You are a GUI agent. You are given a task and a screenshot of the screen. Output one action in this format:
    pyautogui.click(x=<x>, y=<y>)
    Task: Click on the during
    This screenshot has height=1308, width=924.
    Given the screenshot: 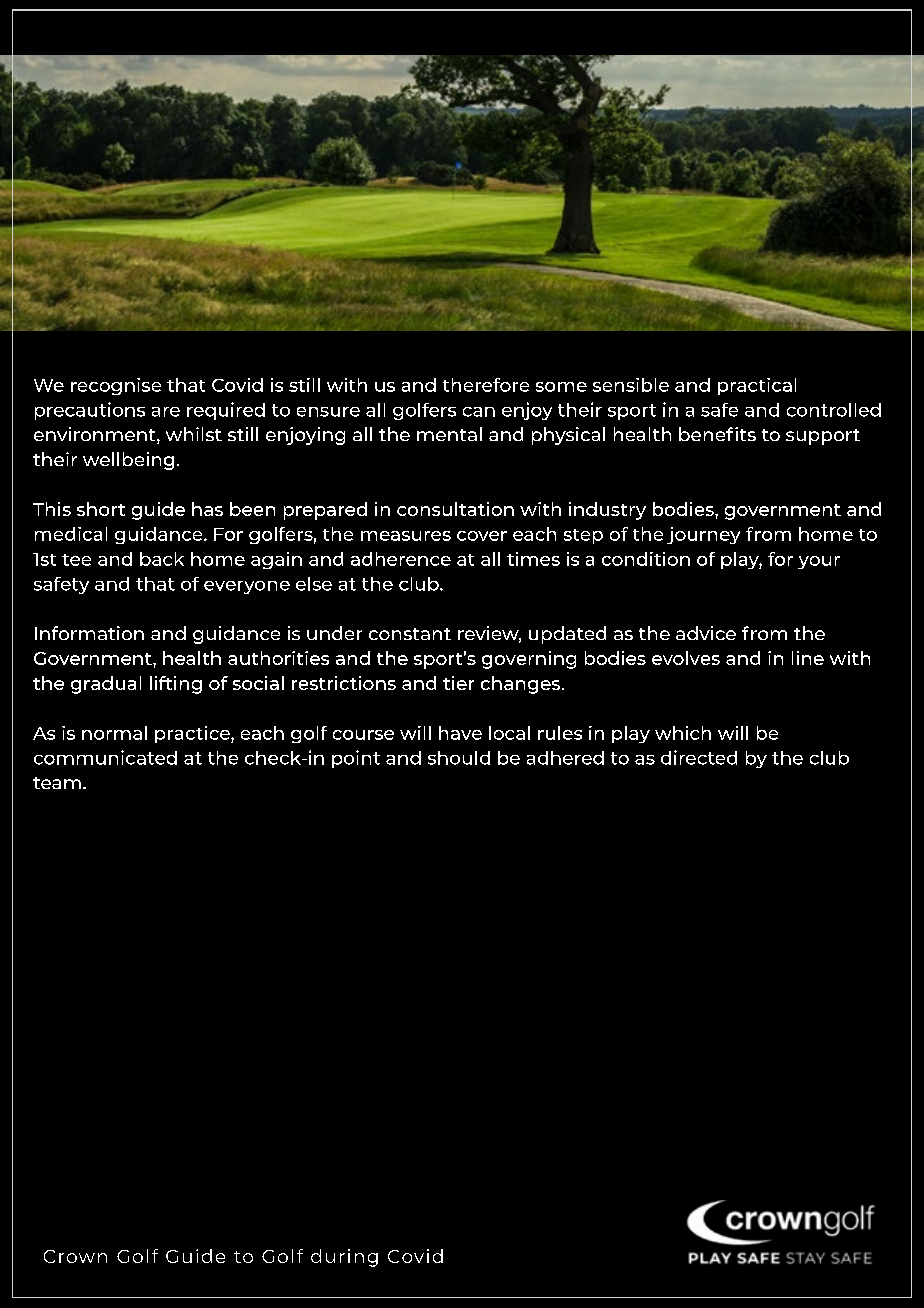 What is the action you would take?
    pyautogui.click(x=344, y=1258)
